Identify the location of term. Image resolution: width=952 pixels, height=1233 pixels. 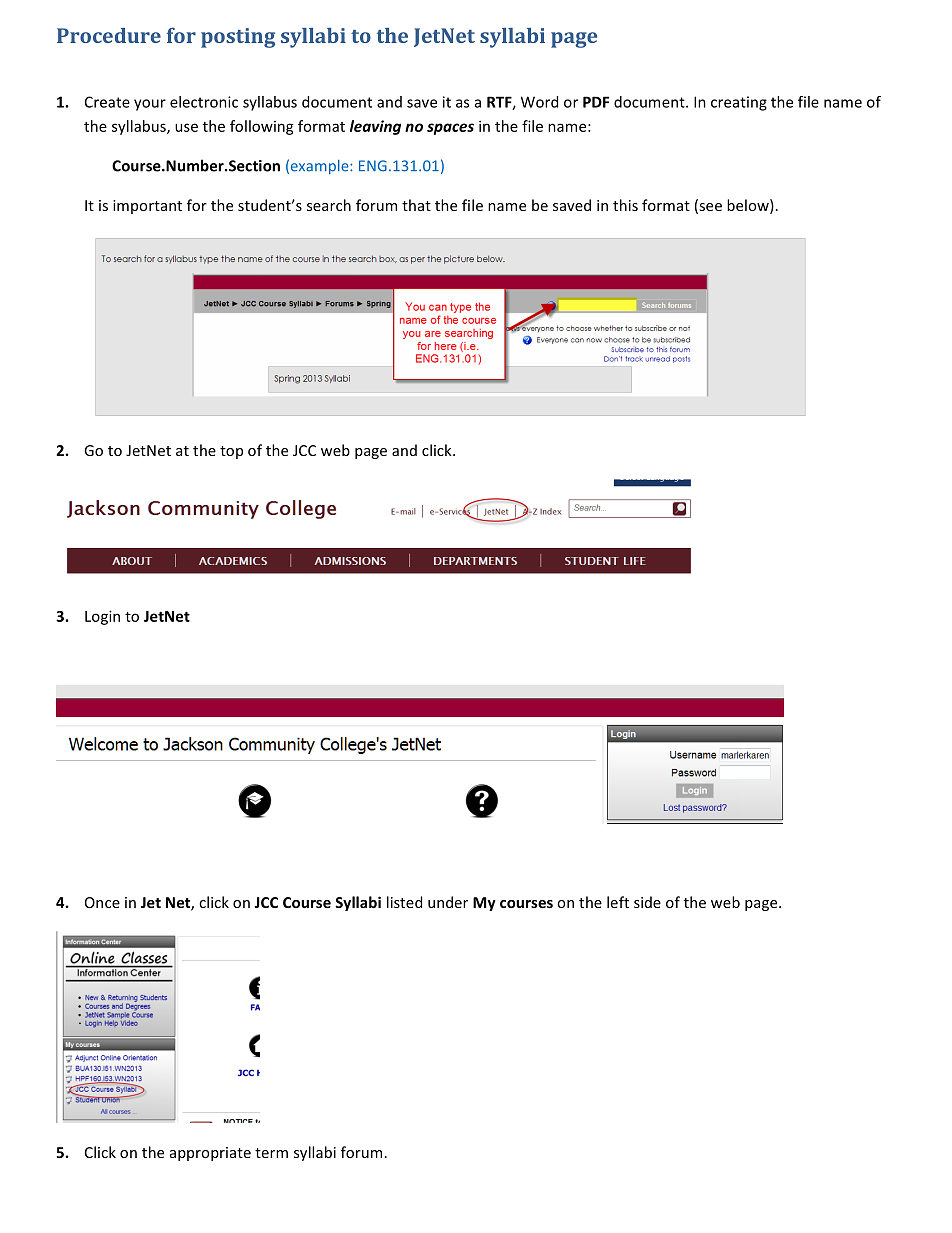
(271, 1153).
